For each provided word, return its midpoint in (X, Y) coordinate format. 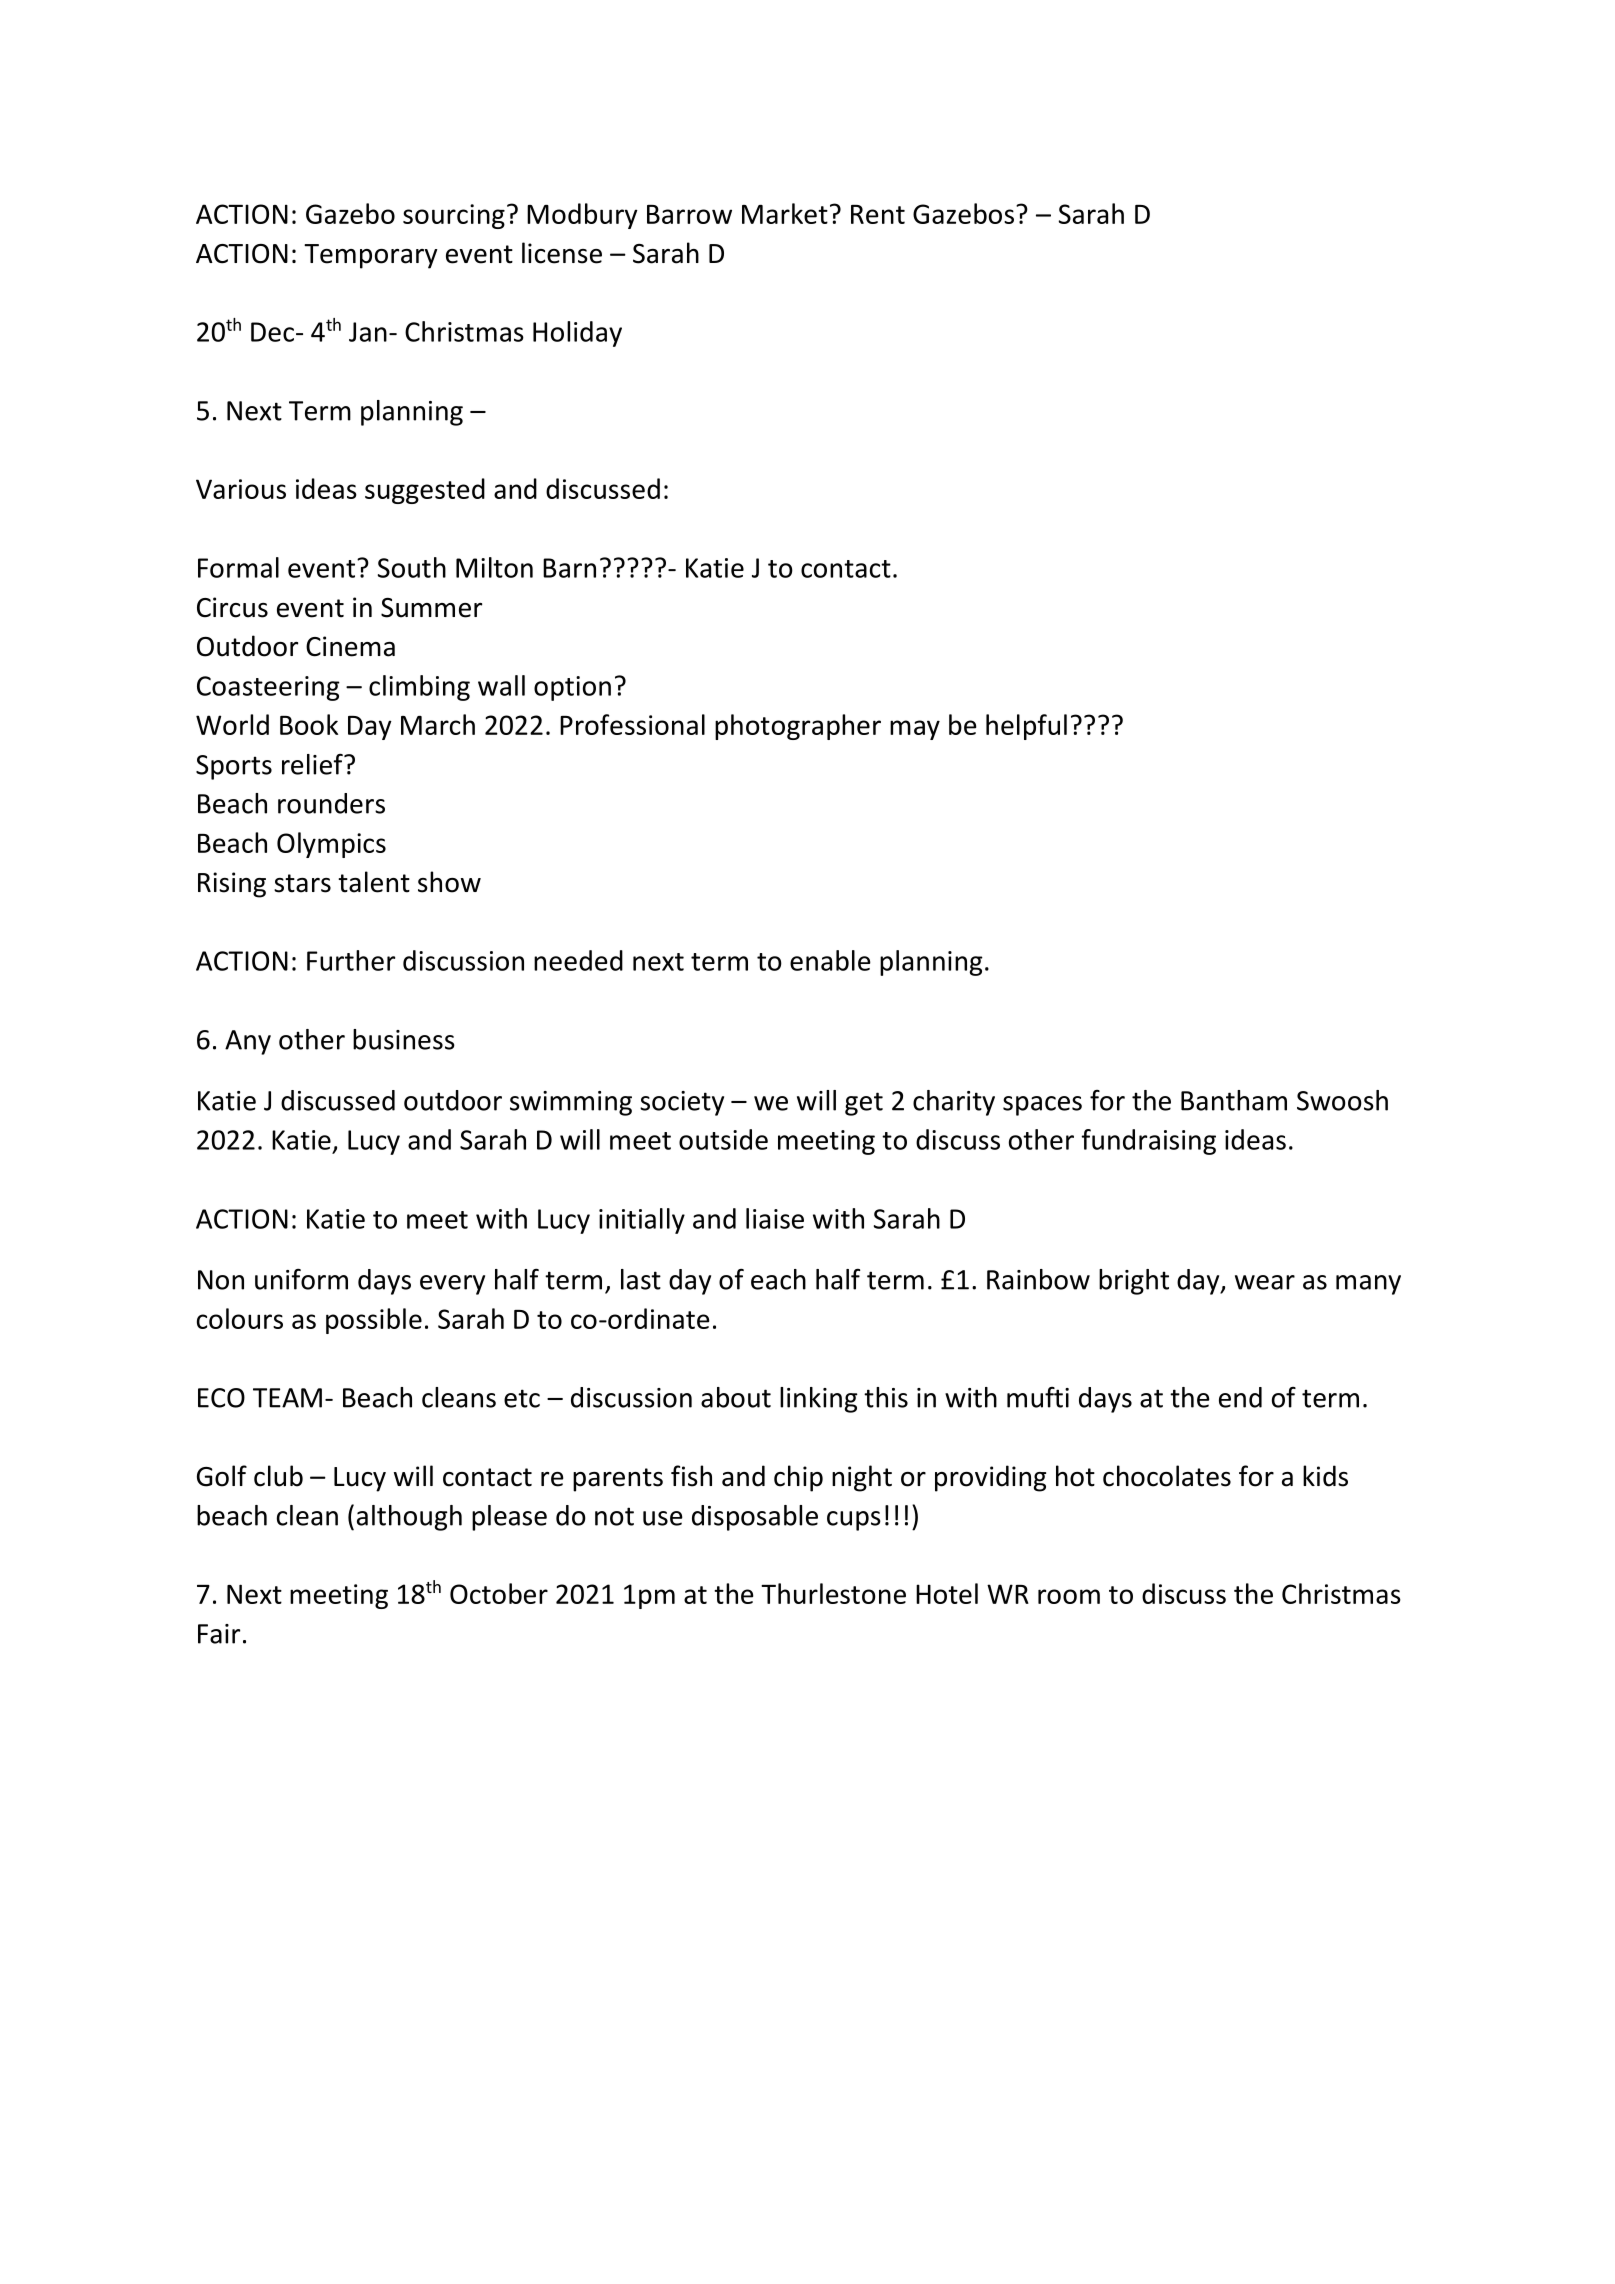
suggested (425, 491)
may (915, 730)
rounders (331, 803)
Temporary (371, 256)
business (404, 1039)
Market (785, 213)
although (409, 1518)
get (864, 1104)
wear (1265, 1282)
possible (374, 1321)
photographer (798, 727)
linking (819, 1400)
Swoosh (1342, 1100)
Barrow (689, 214)
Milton (494, 567)
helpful (1026, 727)
